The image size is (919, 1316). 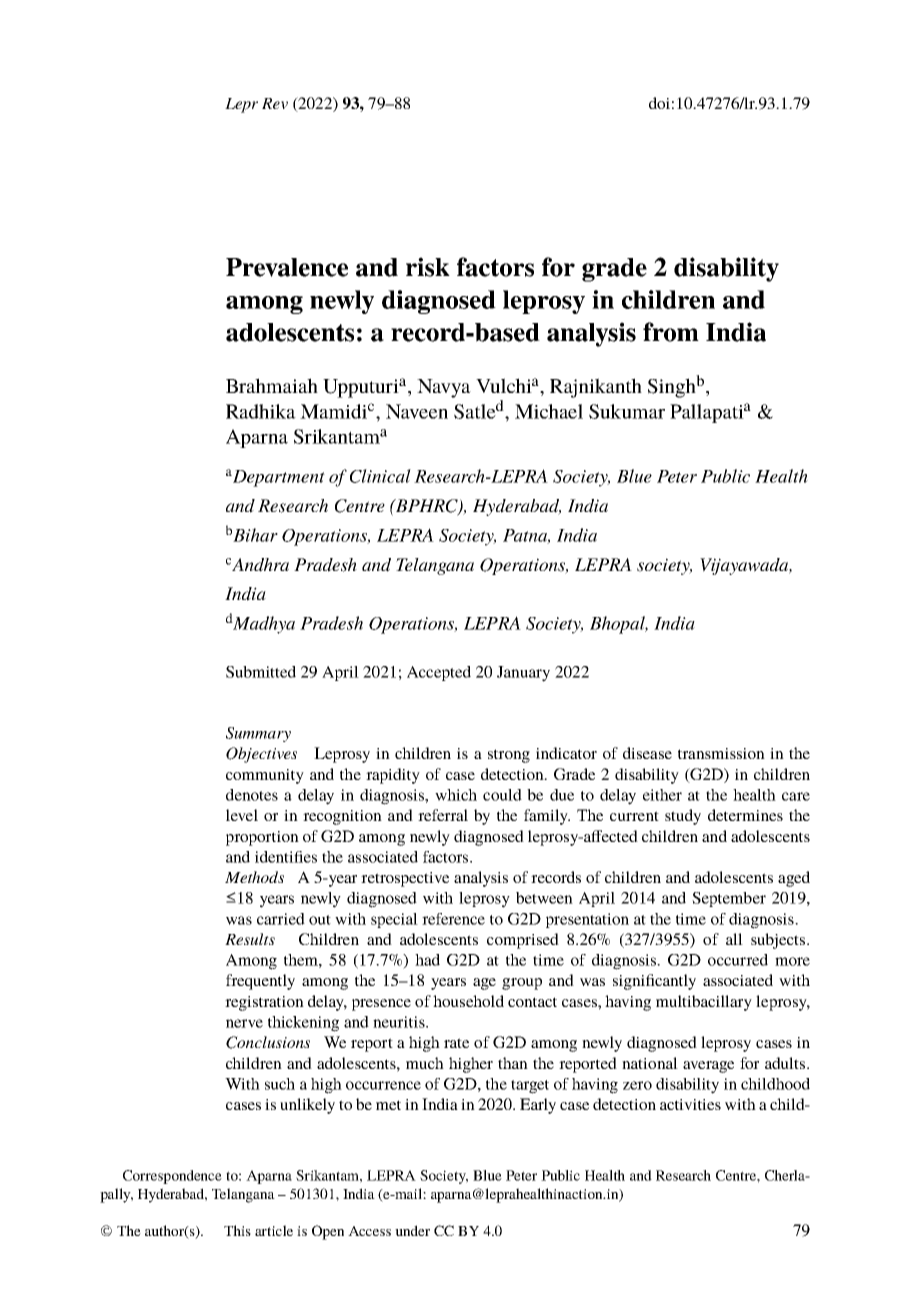 I want to click on Open, so click(x=328, y=1232).
